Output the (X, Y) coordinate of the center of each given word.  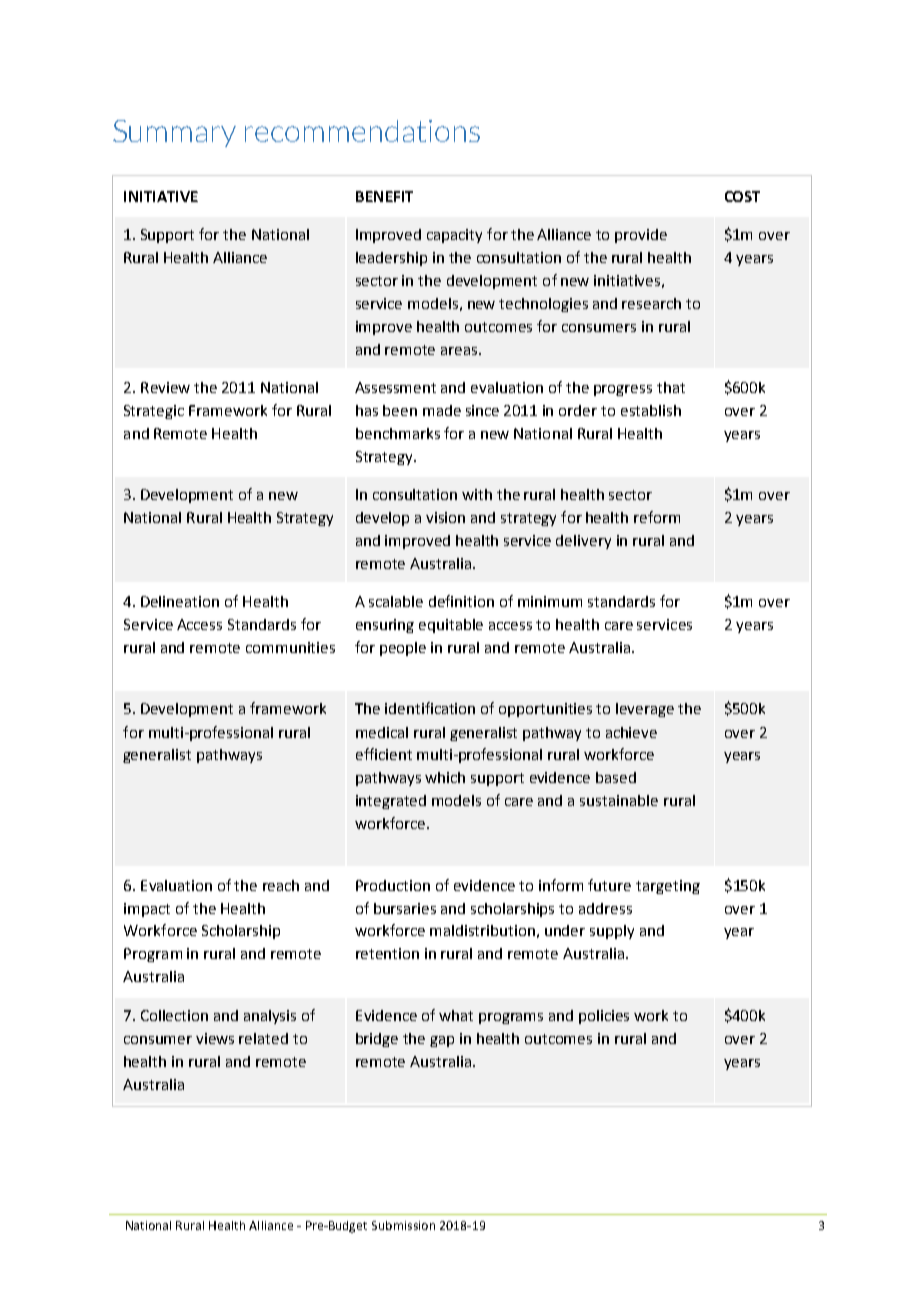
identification (430, 708)
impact (147, 910)
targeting (668, 887)
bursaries (405, 908)
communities (290, 647)
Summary (174, 133)
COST (742, 196)
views (215, 1038)
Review (165, 387)
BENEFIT (384, 196)
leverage (645, 710)
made (442, 410)
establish (651, 410)
